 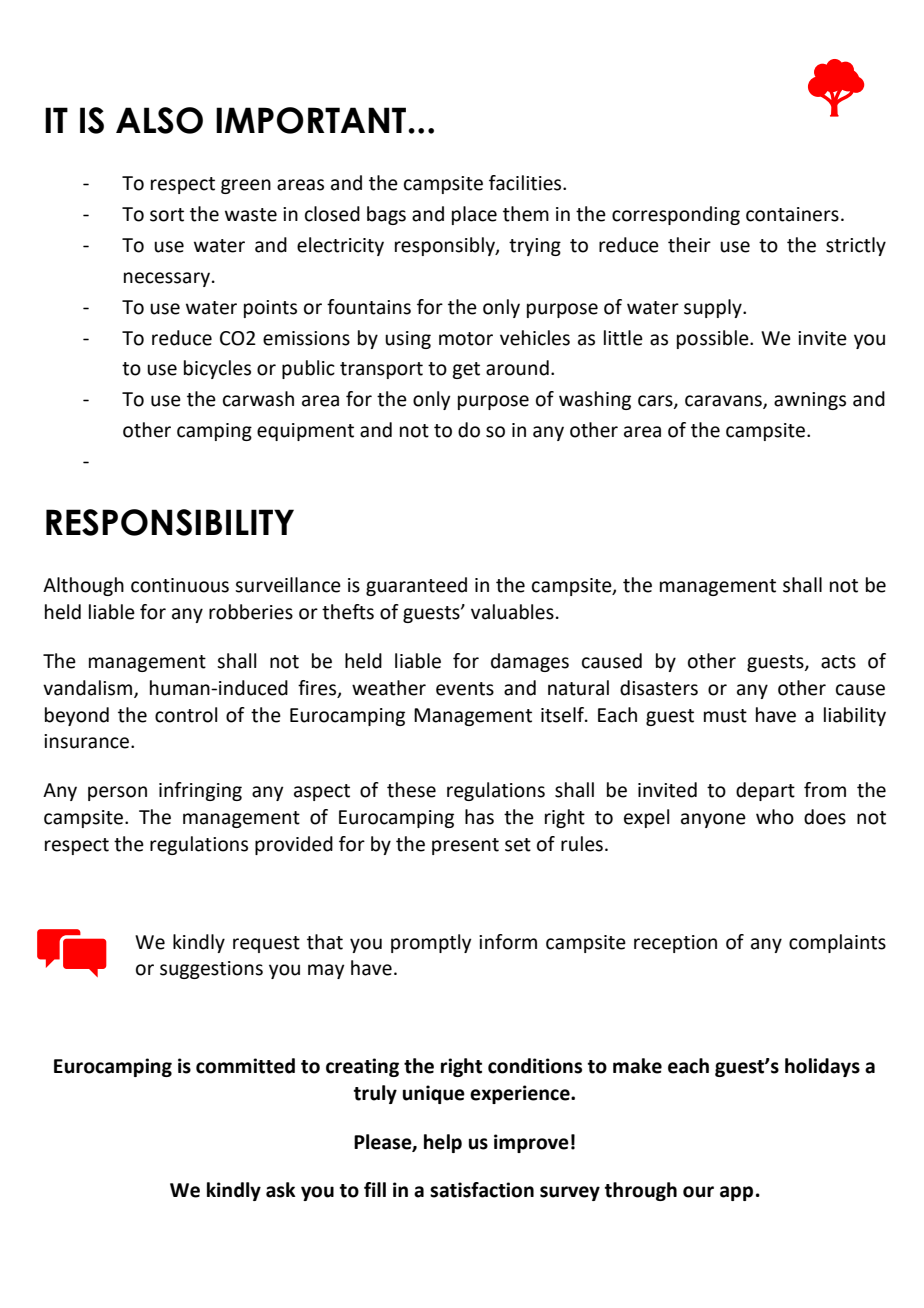 What do you see at coordinates (526, 183) in the image?
I see `facilities` at bounding box center [526, 183].
